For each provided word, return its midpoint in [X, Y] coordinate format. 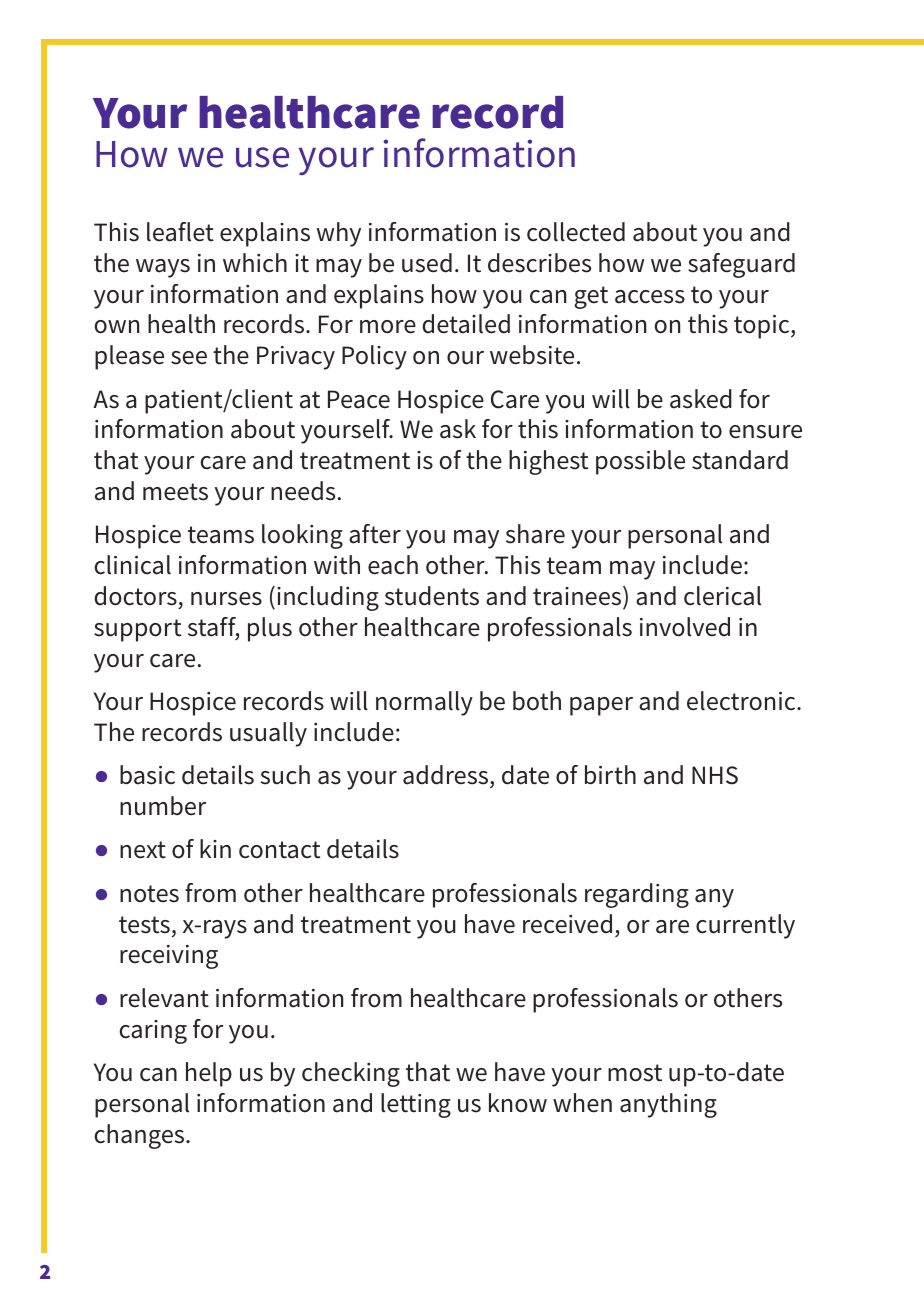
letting [416, 1105]
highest [548, 462]
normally [424, 703]
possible [640, 462]
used [427, 263]
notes [149, 894]
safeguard [741, 265]
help [209, 1074]
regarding [637, 895]
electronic [742, 701]
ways [163, 268]
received [567, 924]
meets [175, 492]
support [137, 630]
